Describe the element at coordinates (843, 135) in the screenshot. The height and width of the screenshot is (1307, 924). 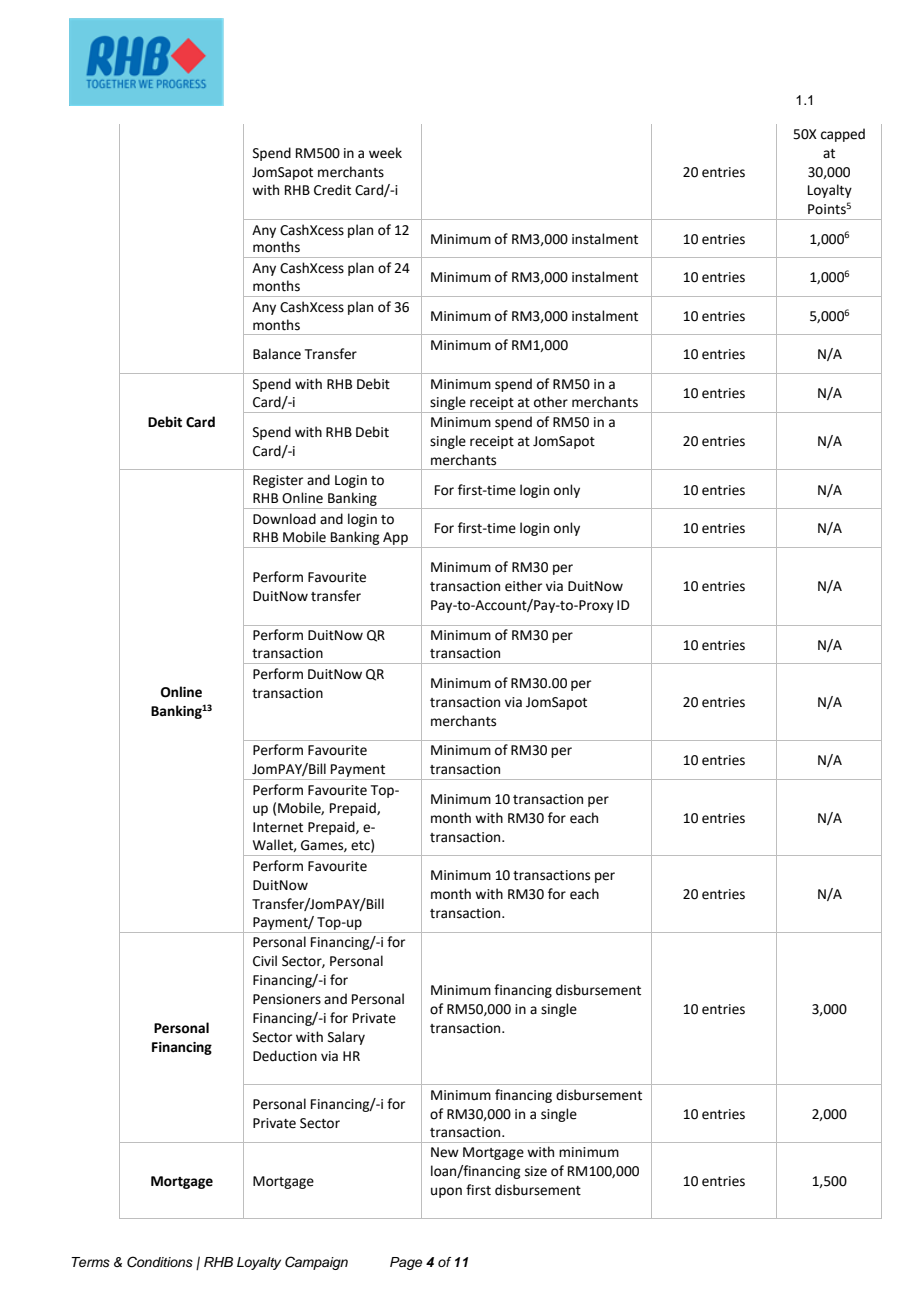
I see `capped` at that location.
